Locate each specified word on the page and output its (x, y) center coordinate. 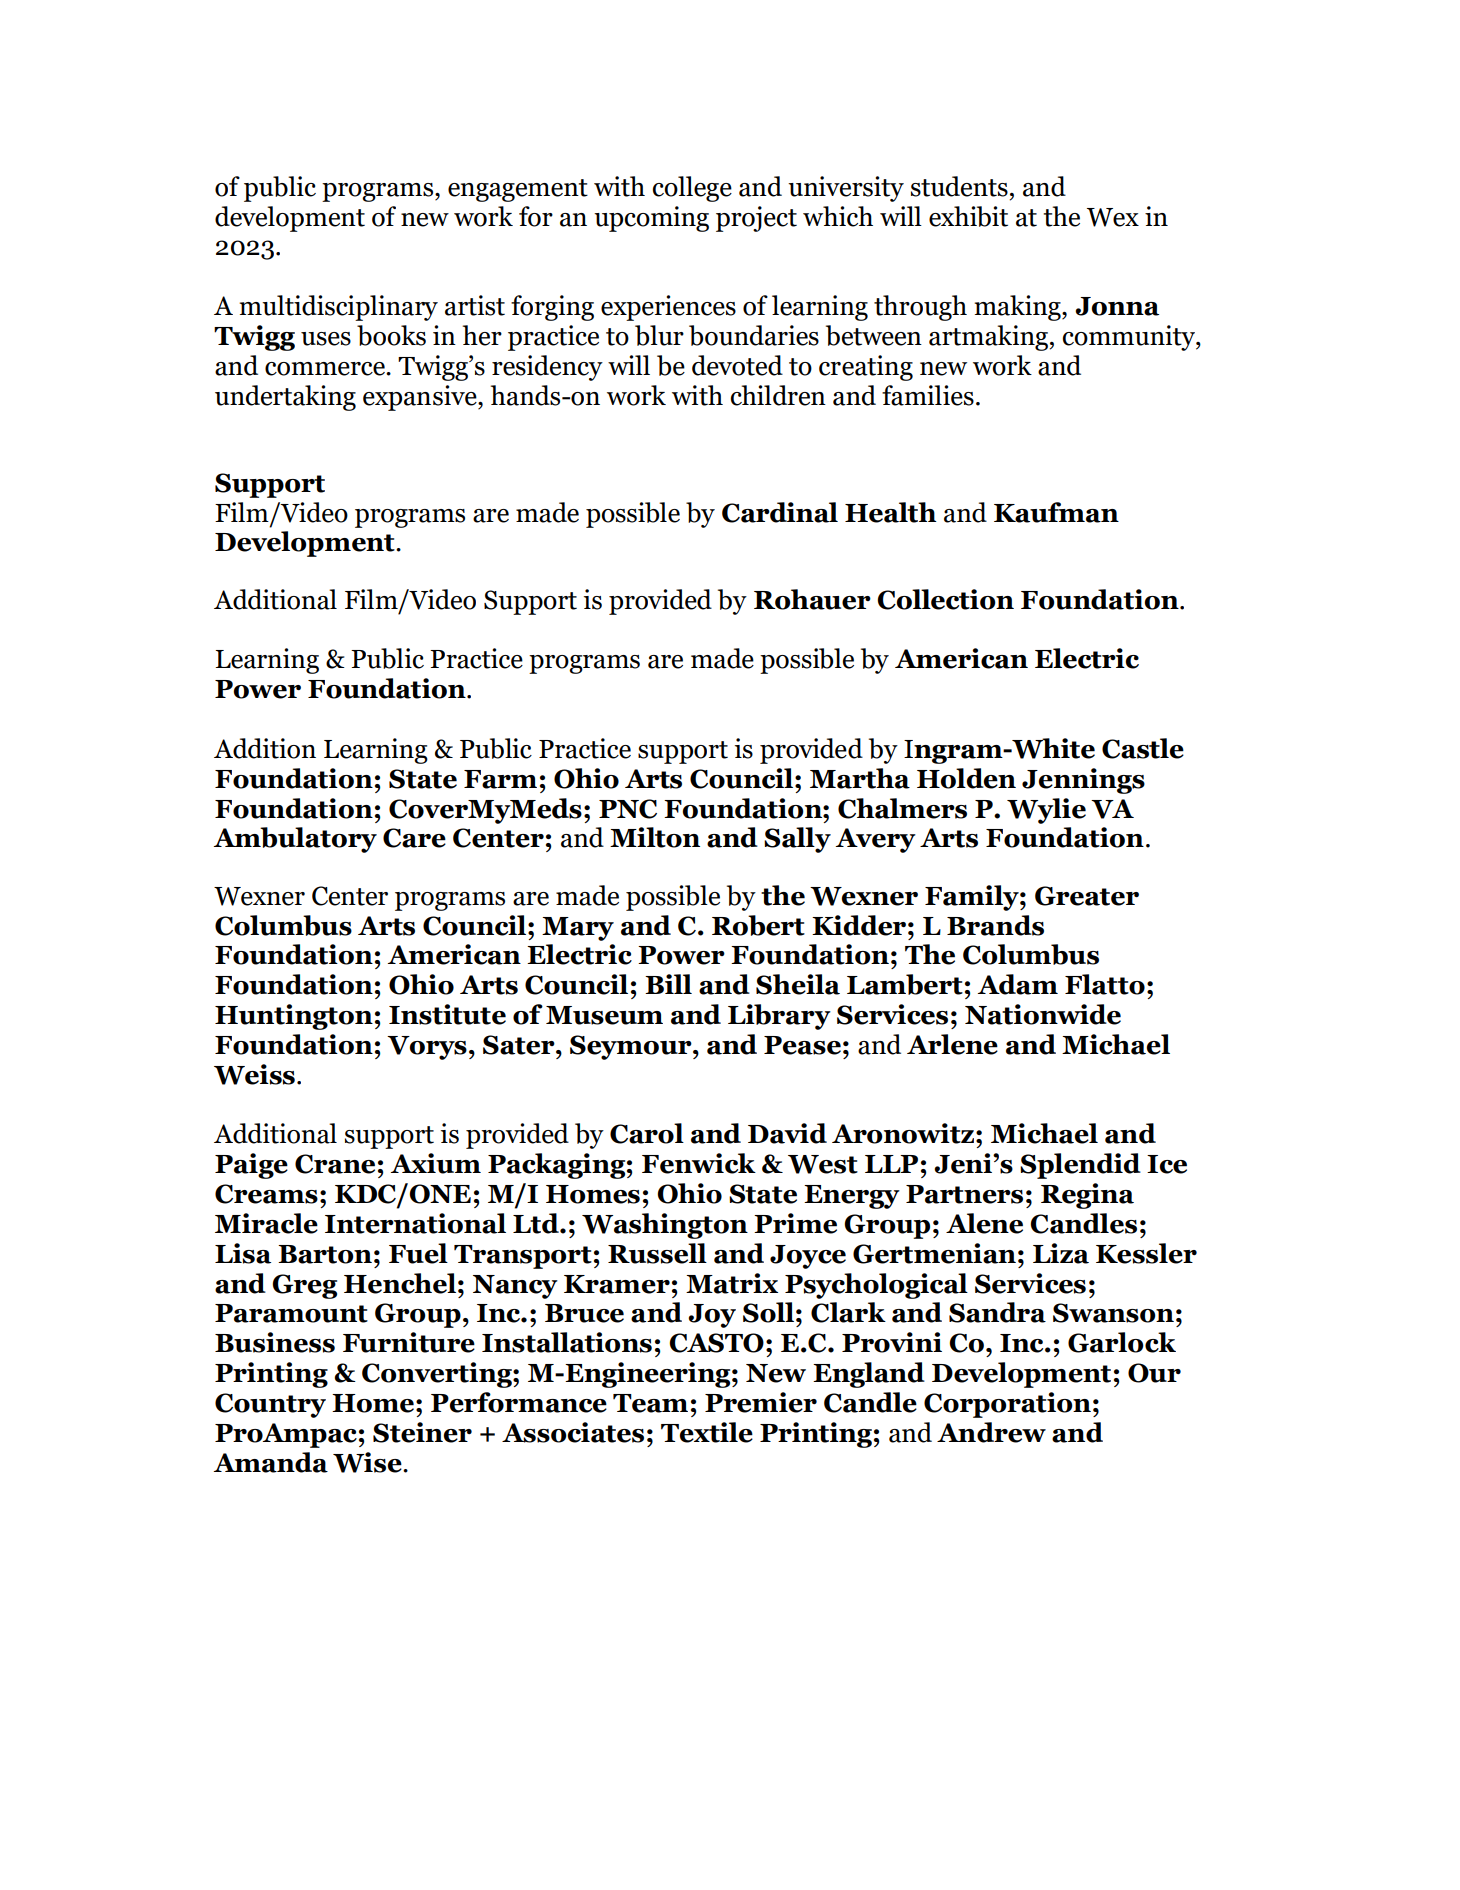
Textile (707, 1432)
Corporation (1007, 1405)
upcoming (651, 219)
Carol (647, 1133)
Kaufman (1056, 512)
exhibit (968, 216)
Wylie (1046, 811)
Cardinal (780, 512)
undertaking (285, 398)
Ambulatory (295, 840)
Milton (655, 837)
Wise (368, 1462)
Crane (335, 1164)
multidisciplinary (339, 308)
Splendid (1080, 1166)
